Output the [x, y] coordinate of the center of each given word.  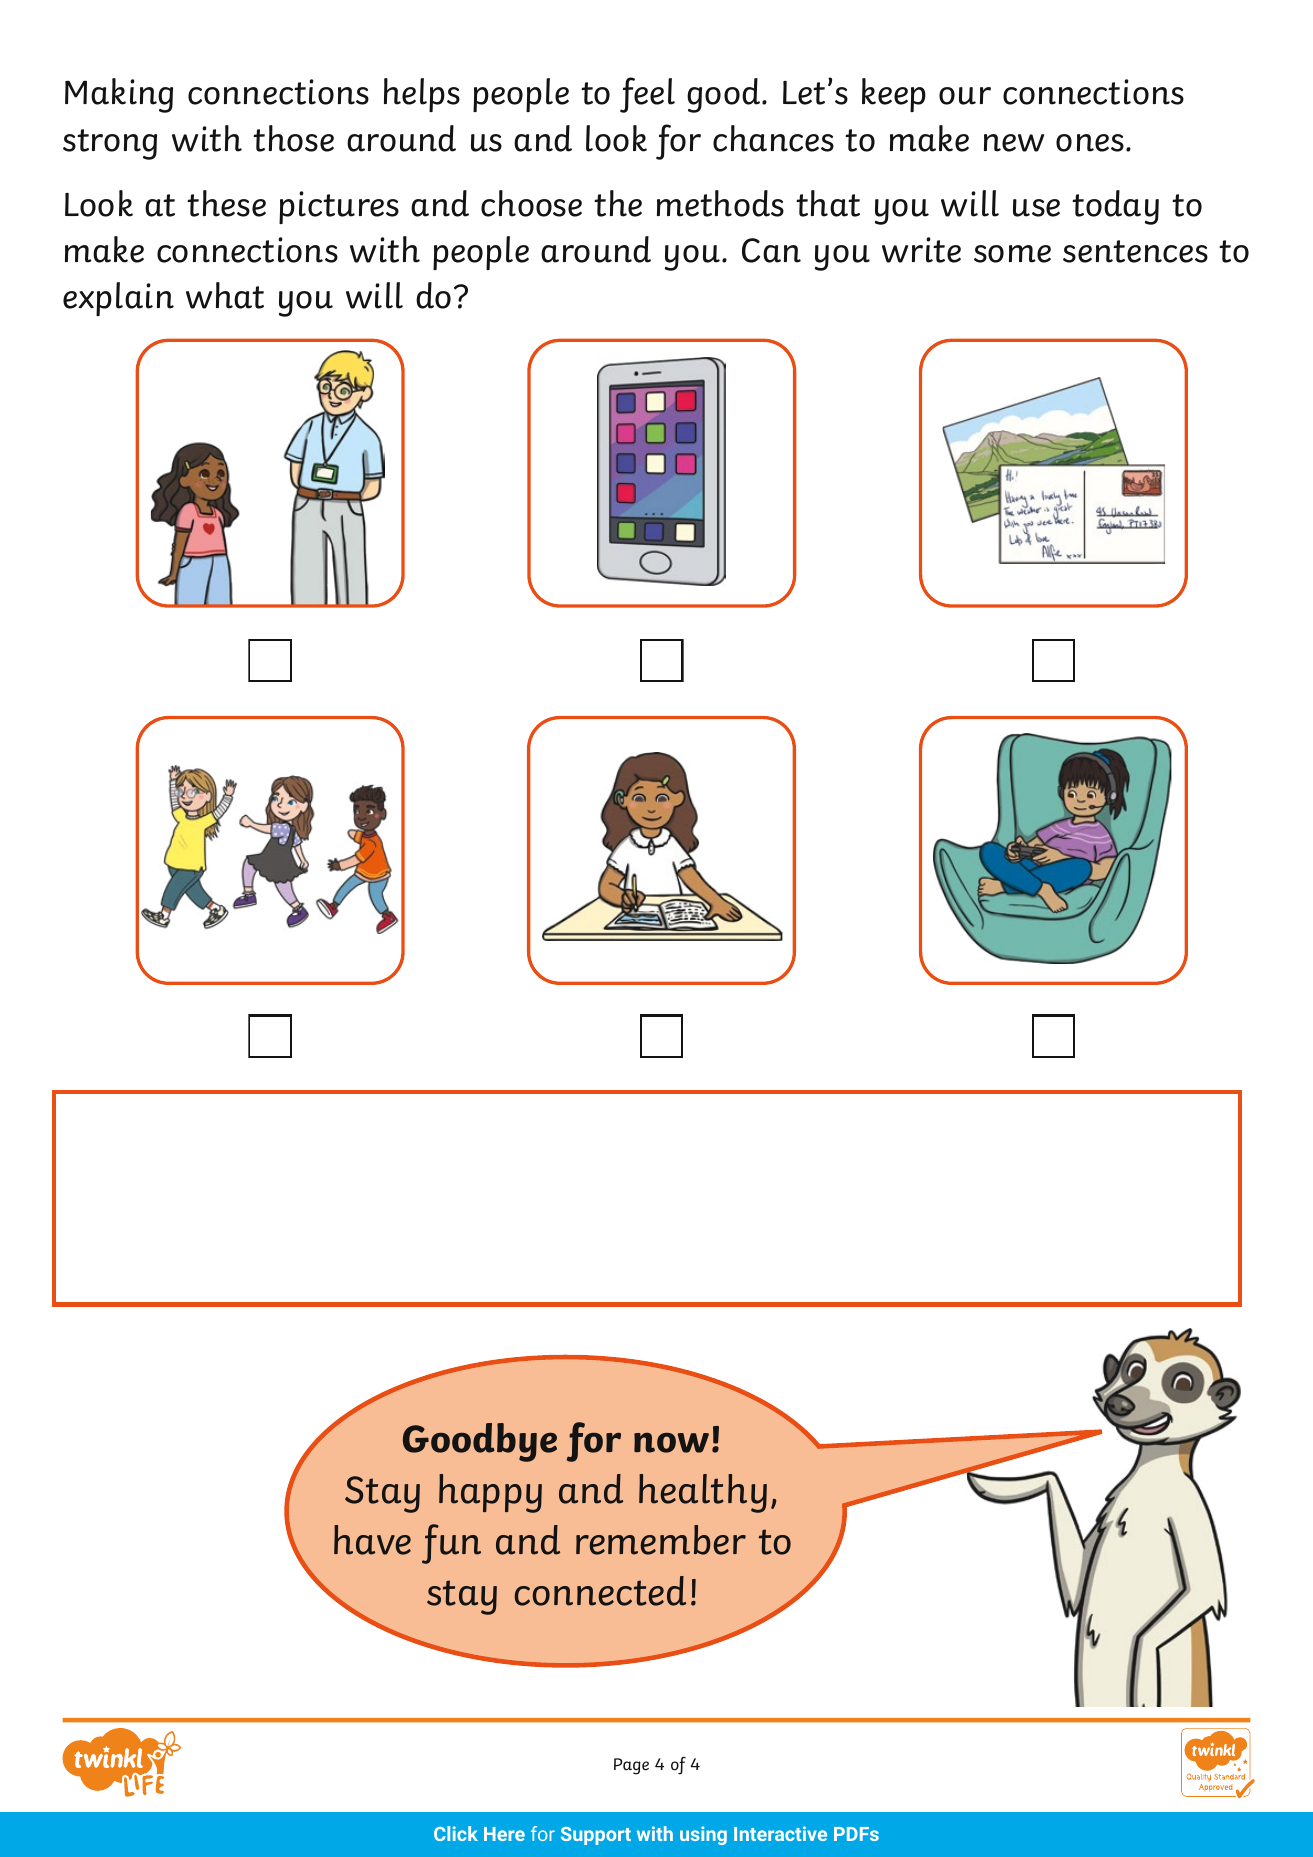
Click [456, 1833]
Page [631, 1766]
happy [490, 1493]
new [1014, 143]
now [671, 1443]
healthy [703, 1493]
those [293, 138]
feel [647, 95]
